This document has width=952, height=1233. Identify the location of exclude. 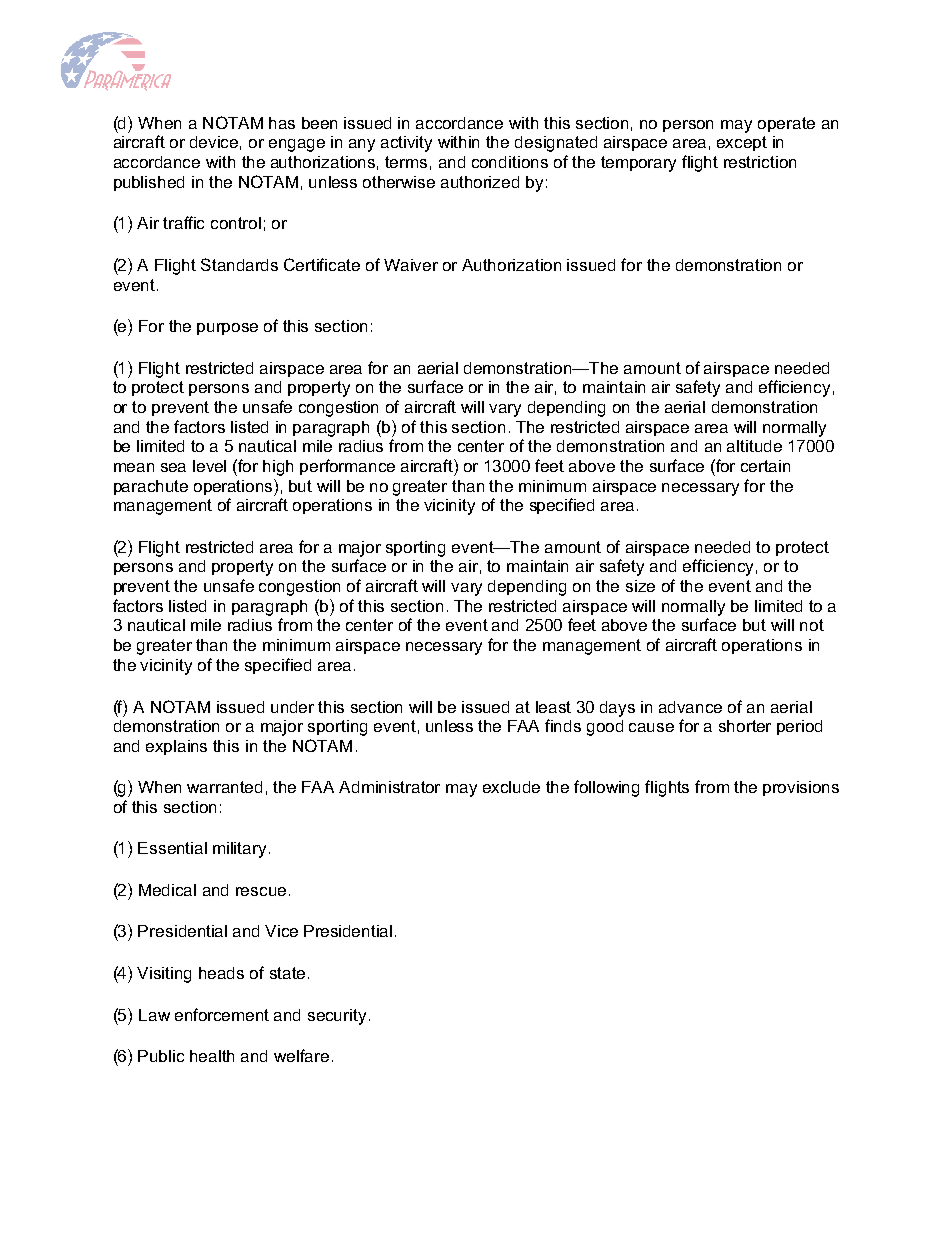
(511, 787).
